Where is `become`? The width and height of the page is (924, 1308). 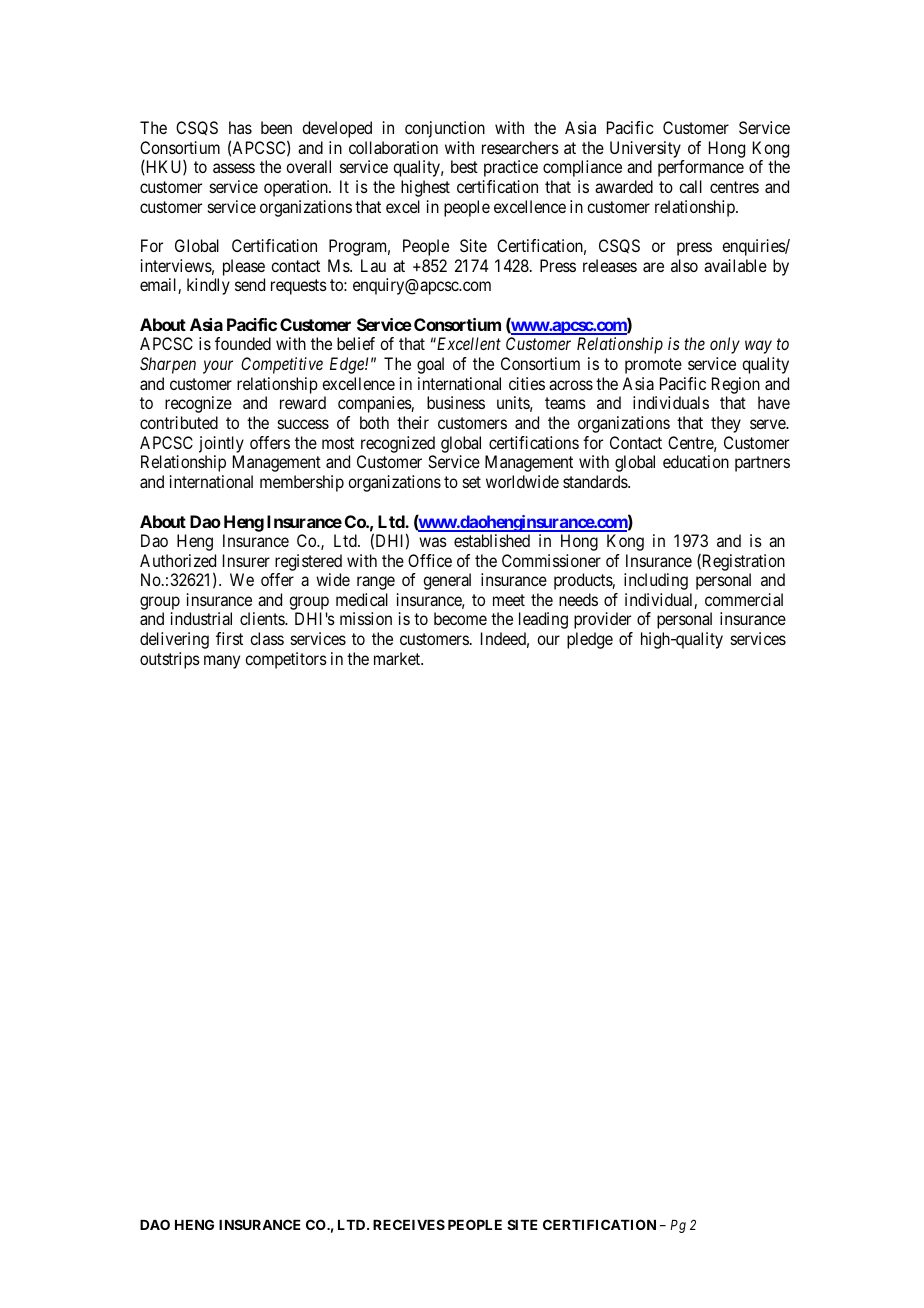
become is located at coordinates (460, 618).
